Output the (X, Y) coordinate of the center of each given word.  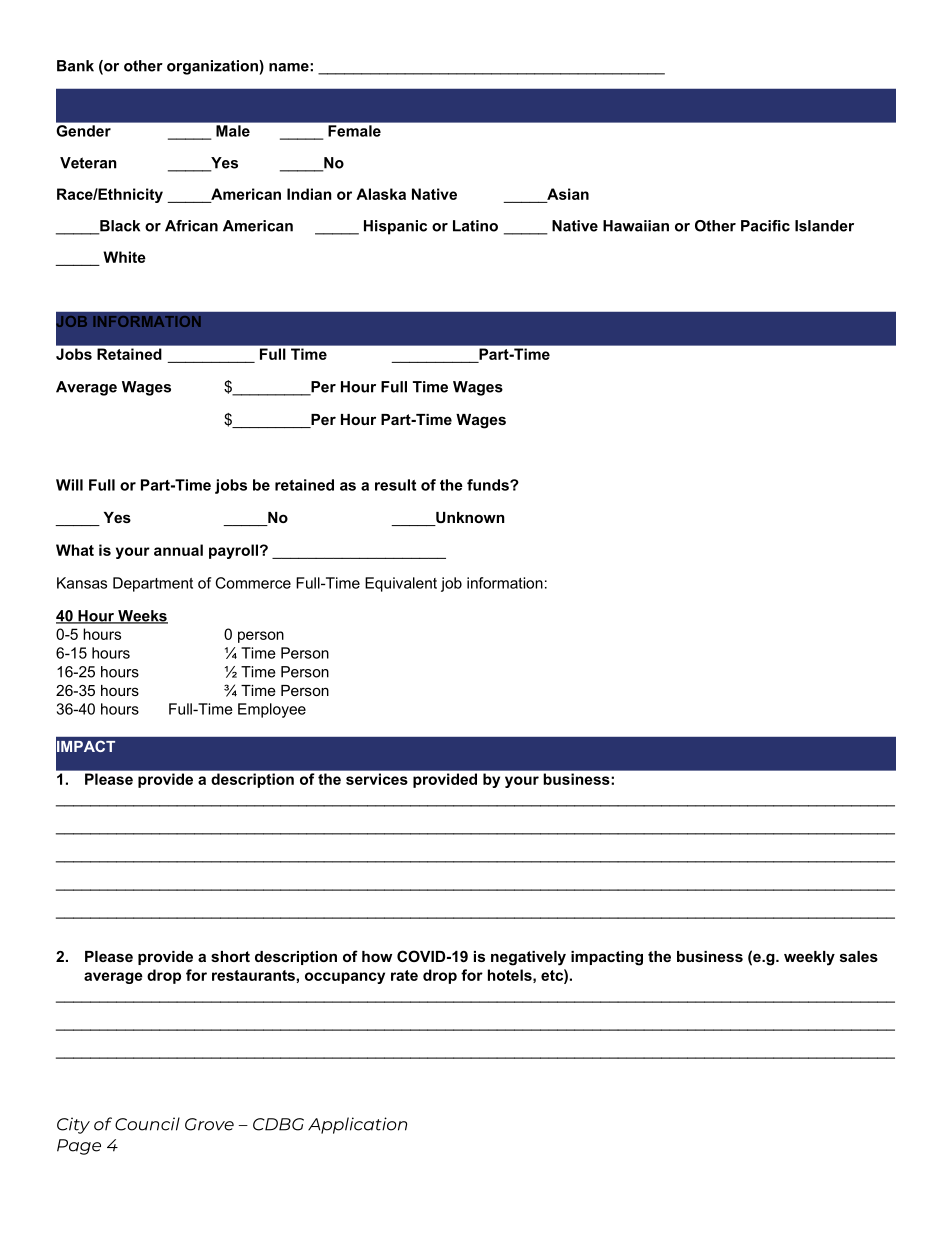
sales (859, 956)
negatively (528, 958)
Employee (272, 710)
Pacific (765, 226)
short (230, 956)
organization (213, 67)
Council (147, 1124)
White (124, 257)
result (395, 485)
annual (178, 550)
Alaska (381, 194)
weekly (809, 958)
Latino (475, 226)
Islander (824, 226)
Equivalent (401, 584)
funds (489, 485)
